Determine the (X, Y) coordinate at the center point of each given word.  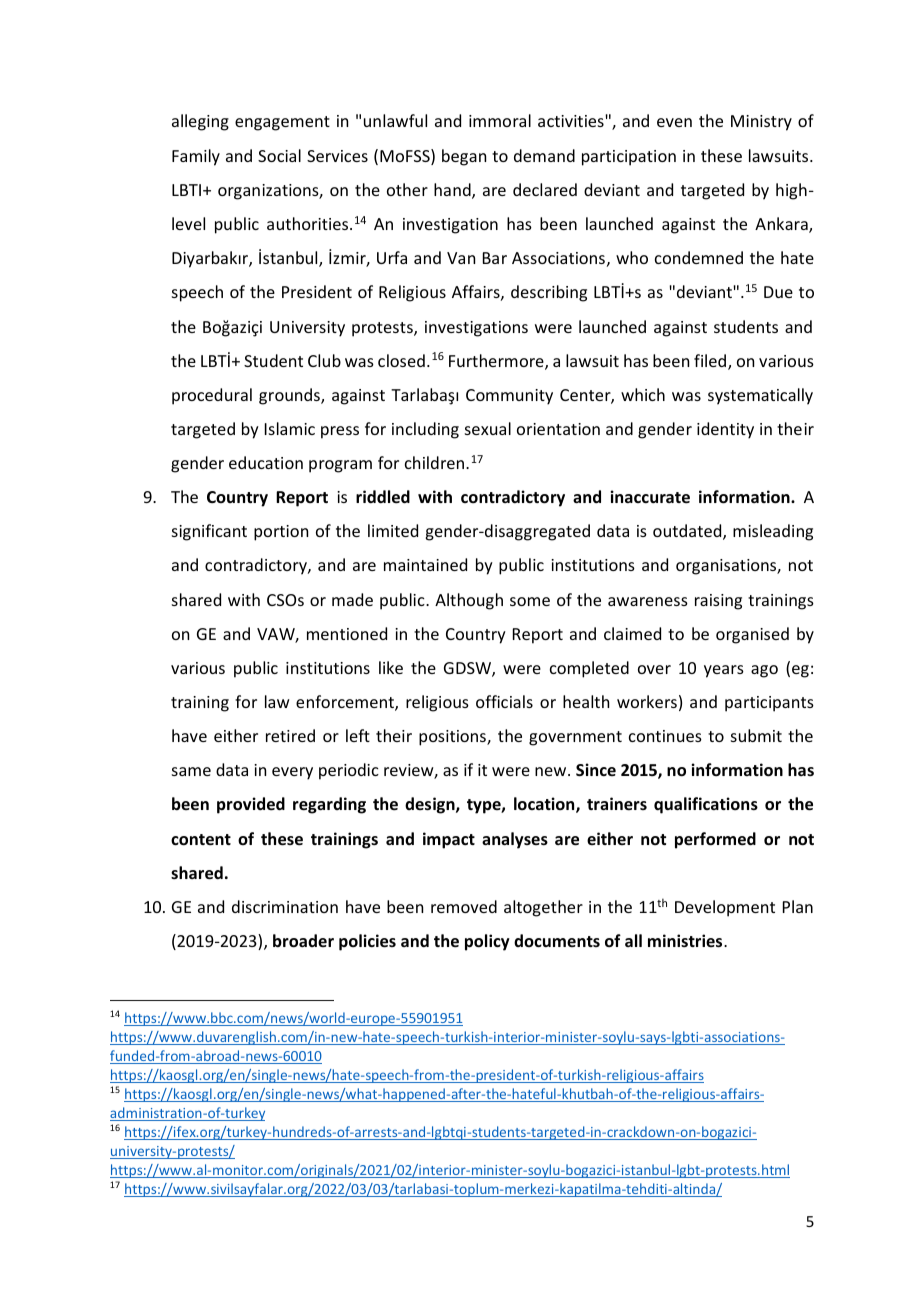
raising (718, 602)
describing (549, 293)
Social (279, 155)
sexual (488, 428)
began (464, 157)
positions (453, 738)
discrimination (285, 906)
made (352, 599)
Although (469, 601)
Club (324, 360)
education (266, 462)
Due (778, 292)
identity (725, 430)
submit (756, 735)
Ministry (761, 123)
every (292, 773)
